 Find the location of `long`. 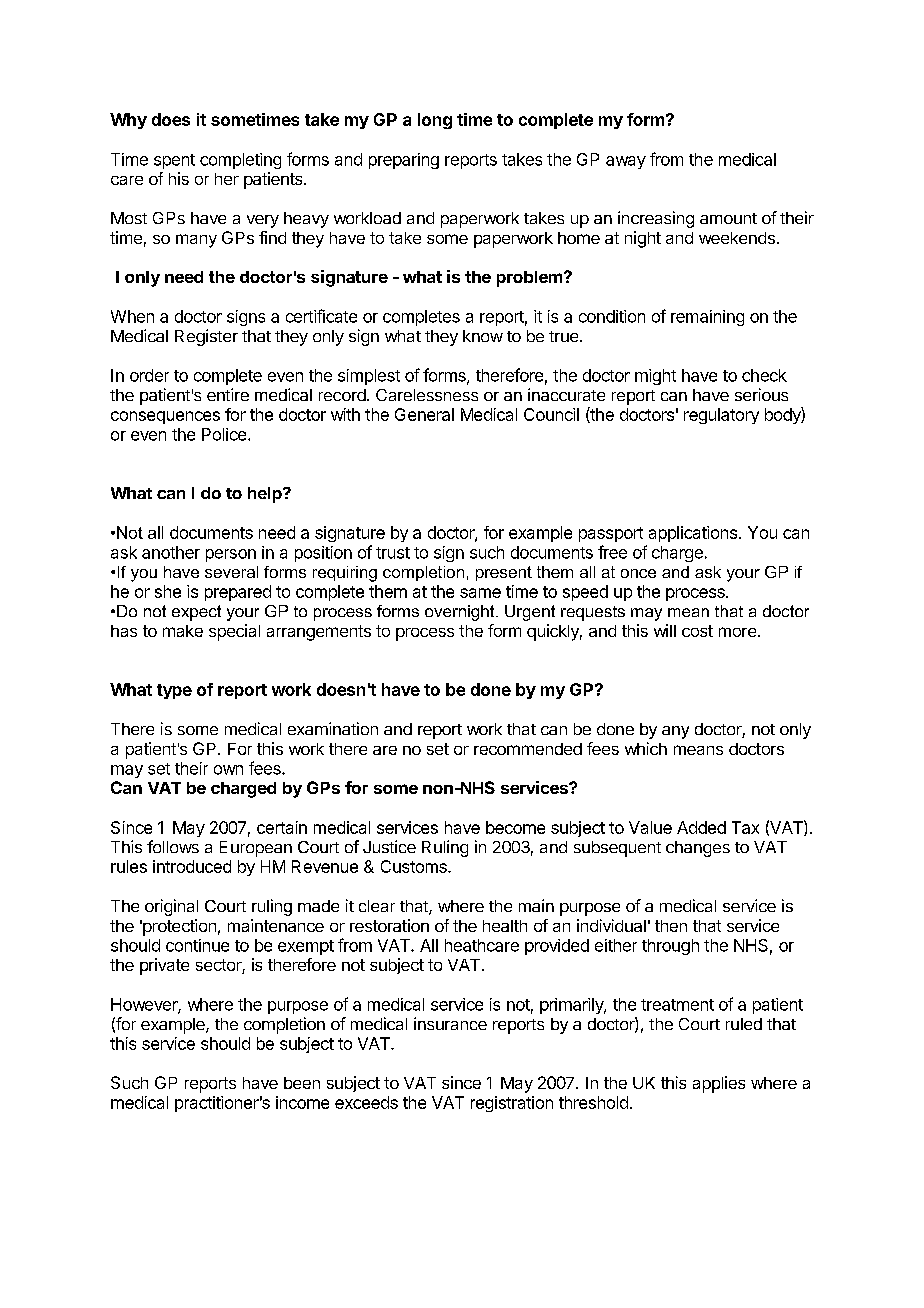

long is located at coordinates (435, 121).
